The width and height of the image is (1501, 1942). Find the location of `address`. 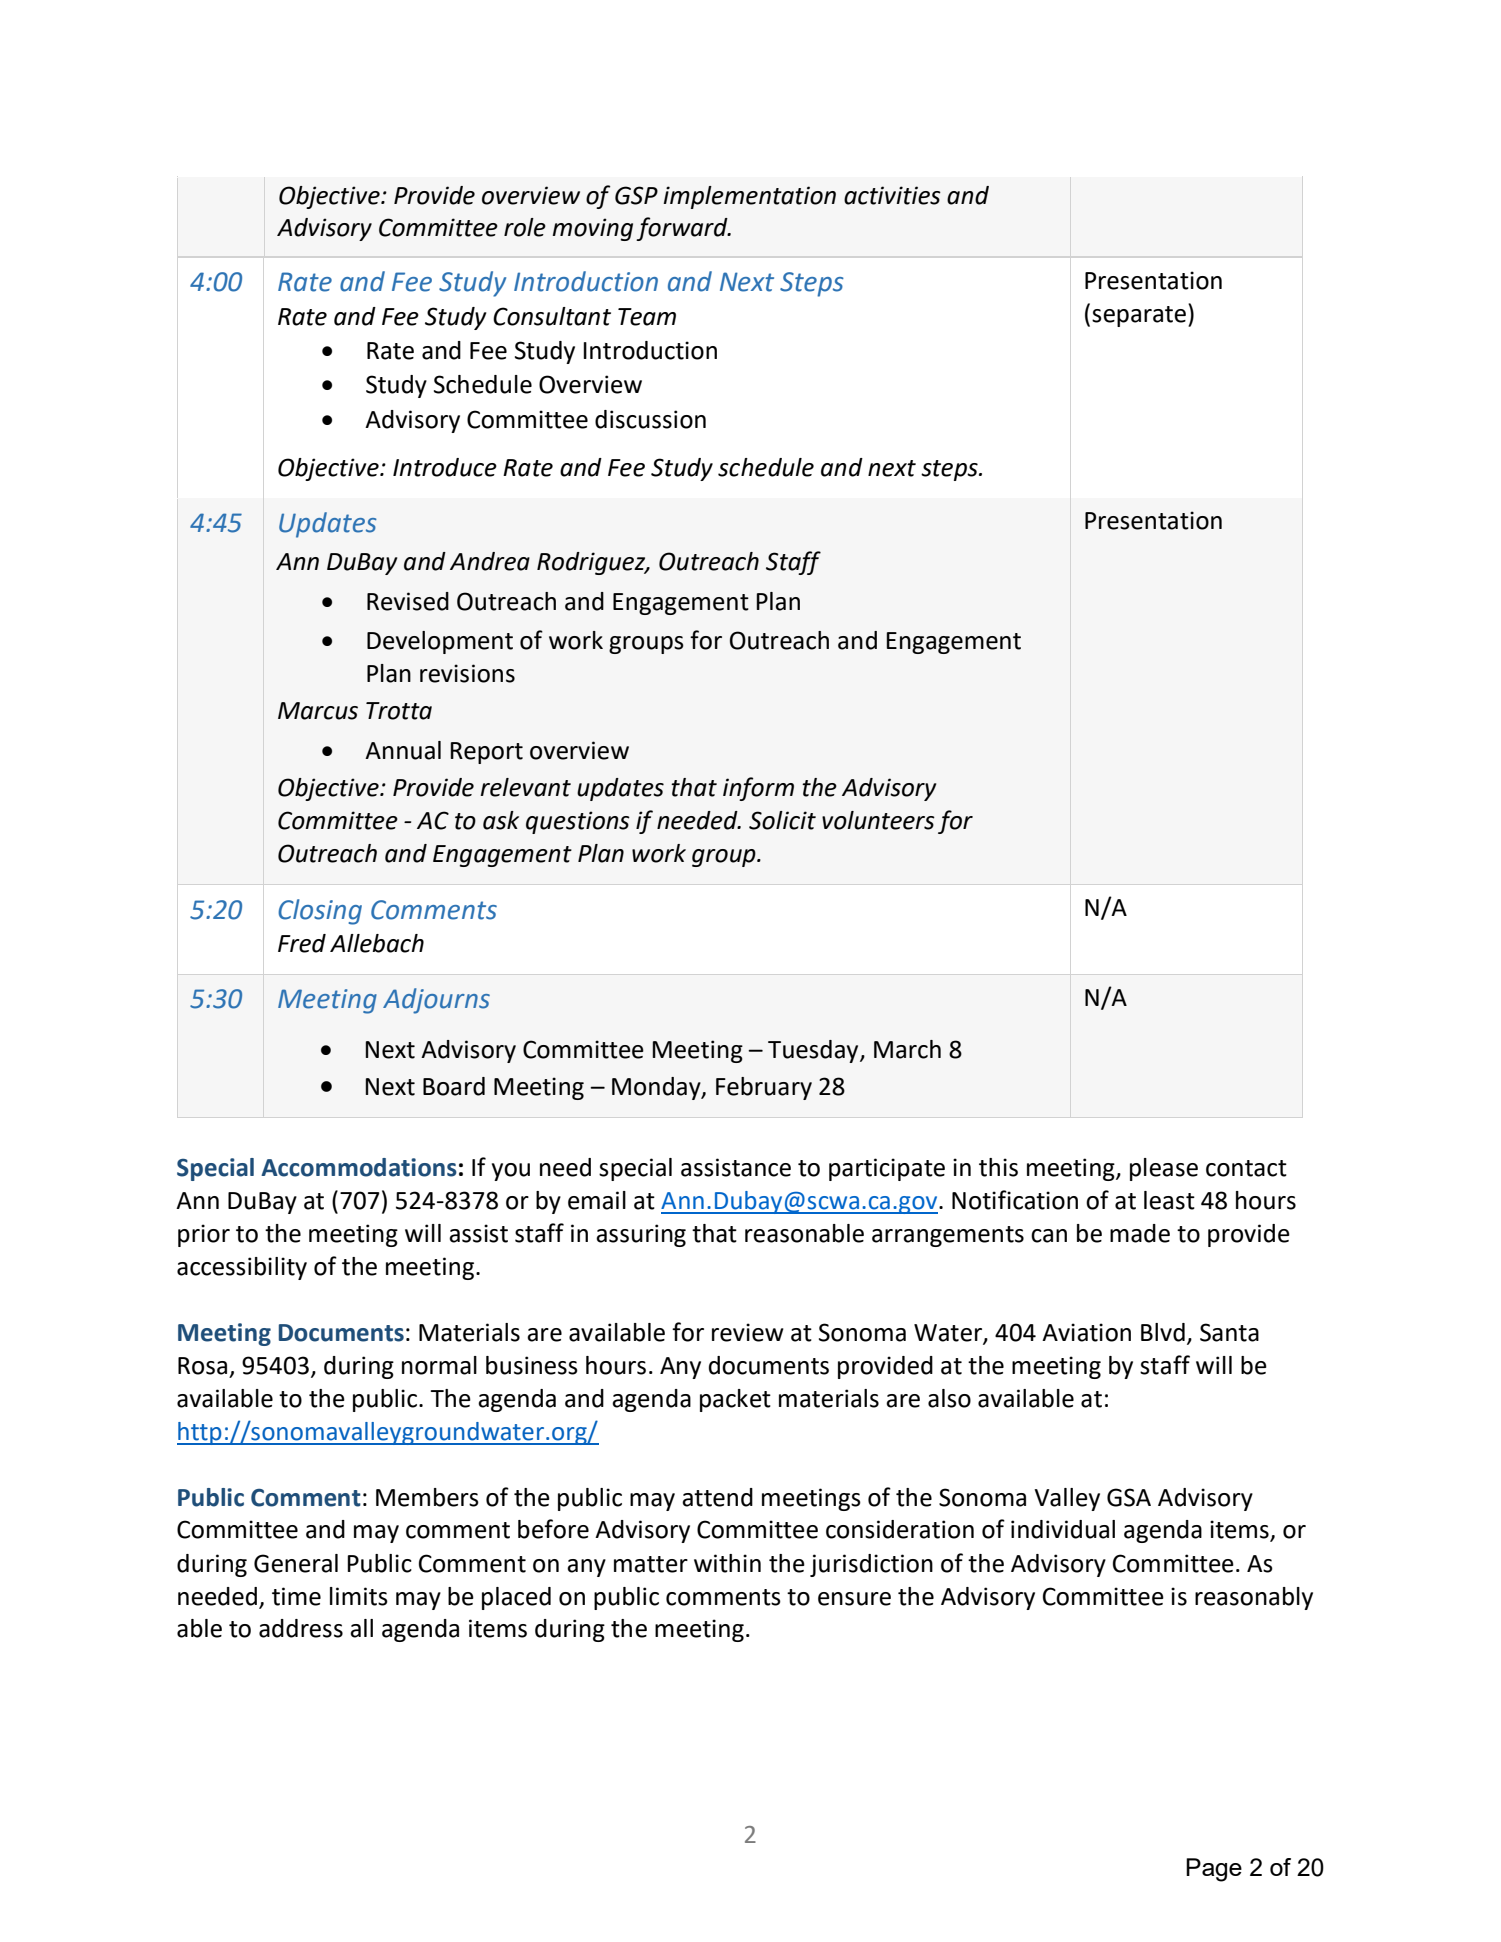

address is located at coordinates (301, 1628).
